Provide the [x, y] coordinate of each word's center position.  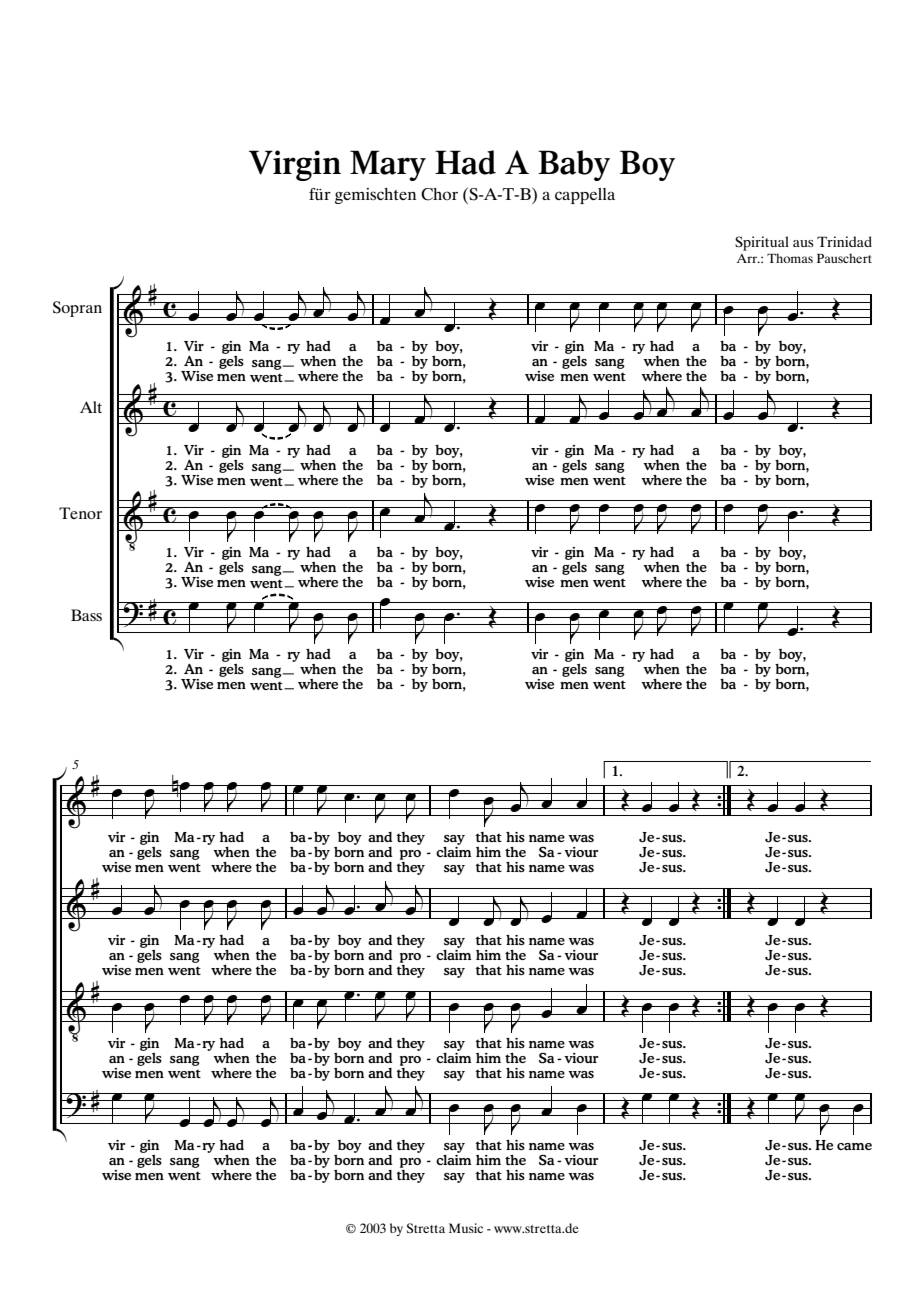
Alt [91, 407]
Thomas [790, 258]
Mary [388, 165]
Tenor [80, 513]
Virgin [295, 165]
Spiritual [762, 243]
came [854, 1146]
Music [466, 1228]
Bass [86, 615]
